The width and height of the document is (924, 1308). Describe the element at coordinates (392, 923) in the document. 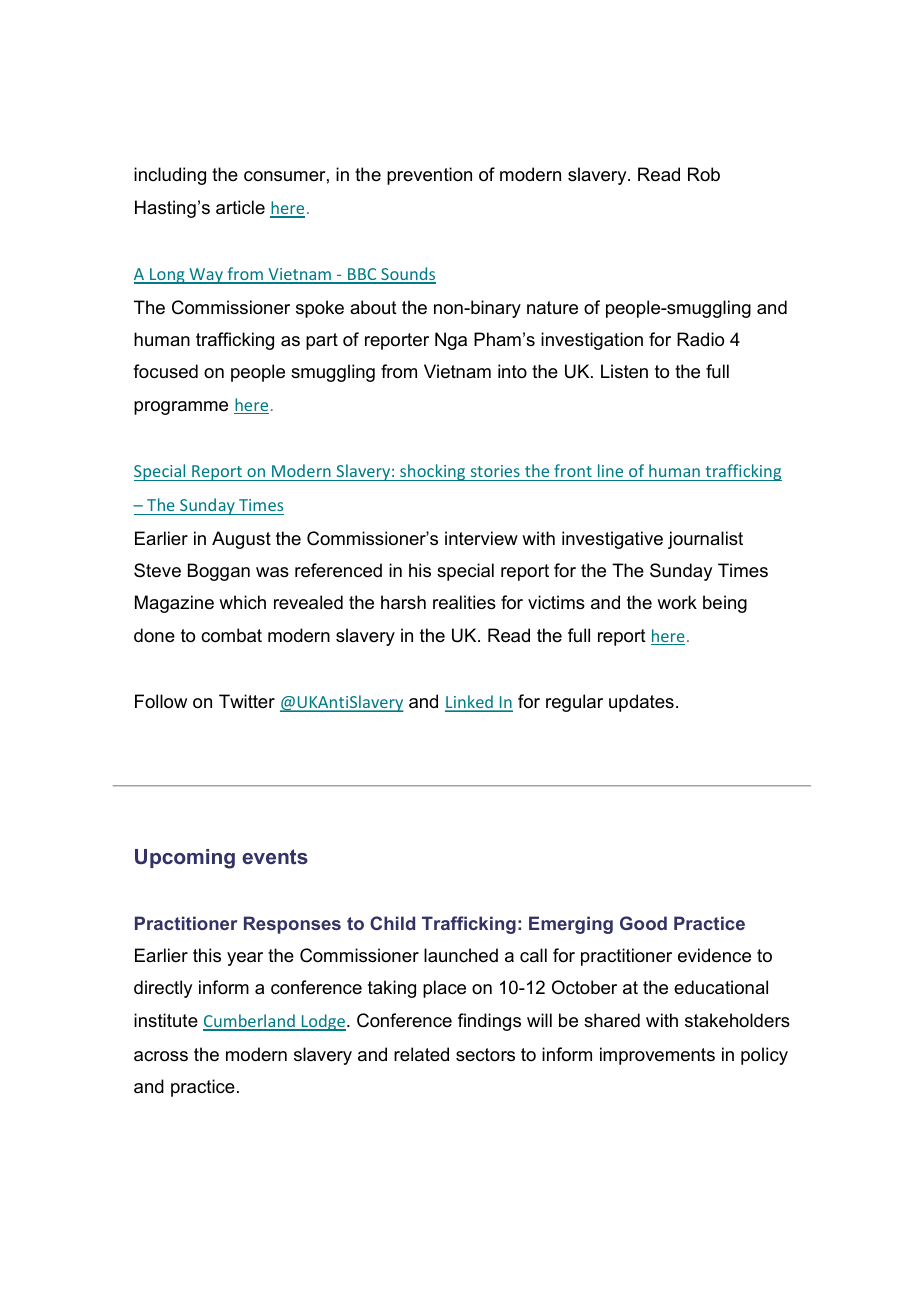

I see `Child` at that location.
